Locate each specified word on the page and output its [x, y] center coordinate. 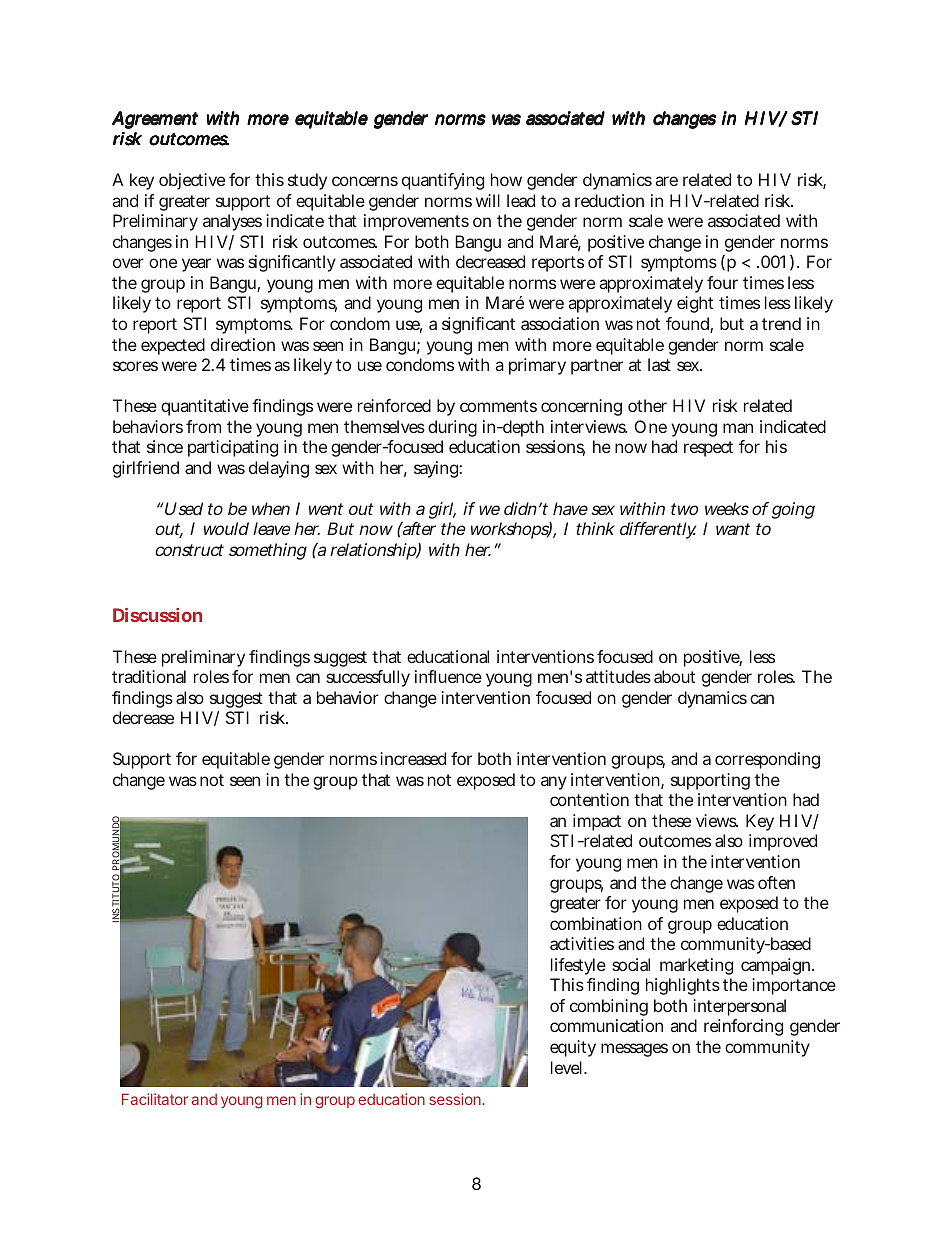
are [667, 181]
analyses [232, 222]
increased [413, 758]
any [554, 783]
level [568, 1067]
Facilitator [155, 1099]
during [452, 428]
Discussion [157, 615]
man [738, 428]
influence [448, 676]
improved [783, 842]
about [674, 676]
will [488, 200]
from [203, 426]
